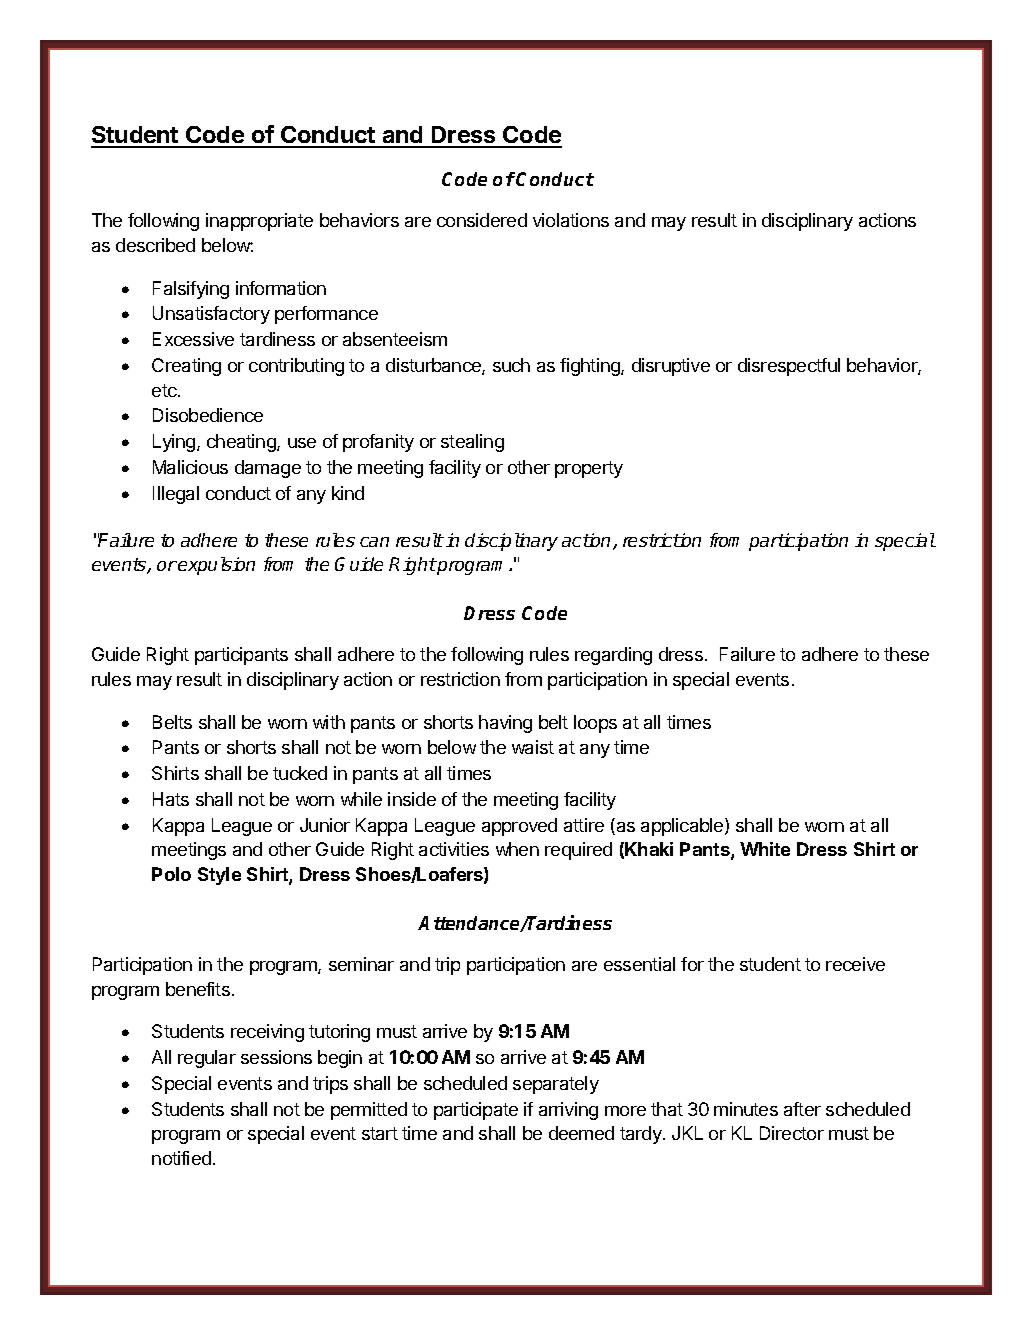 The image size is (1032, 1335). What do you see at coordinates (482, 220) in the image?
I see `considered` at bounding box center [482, 220].
